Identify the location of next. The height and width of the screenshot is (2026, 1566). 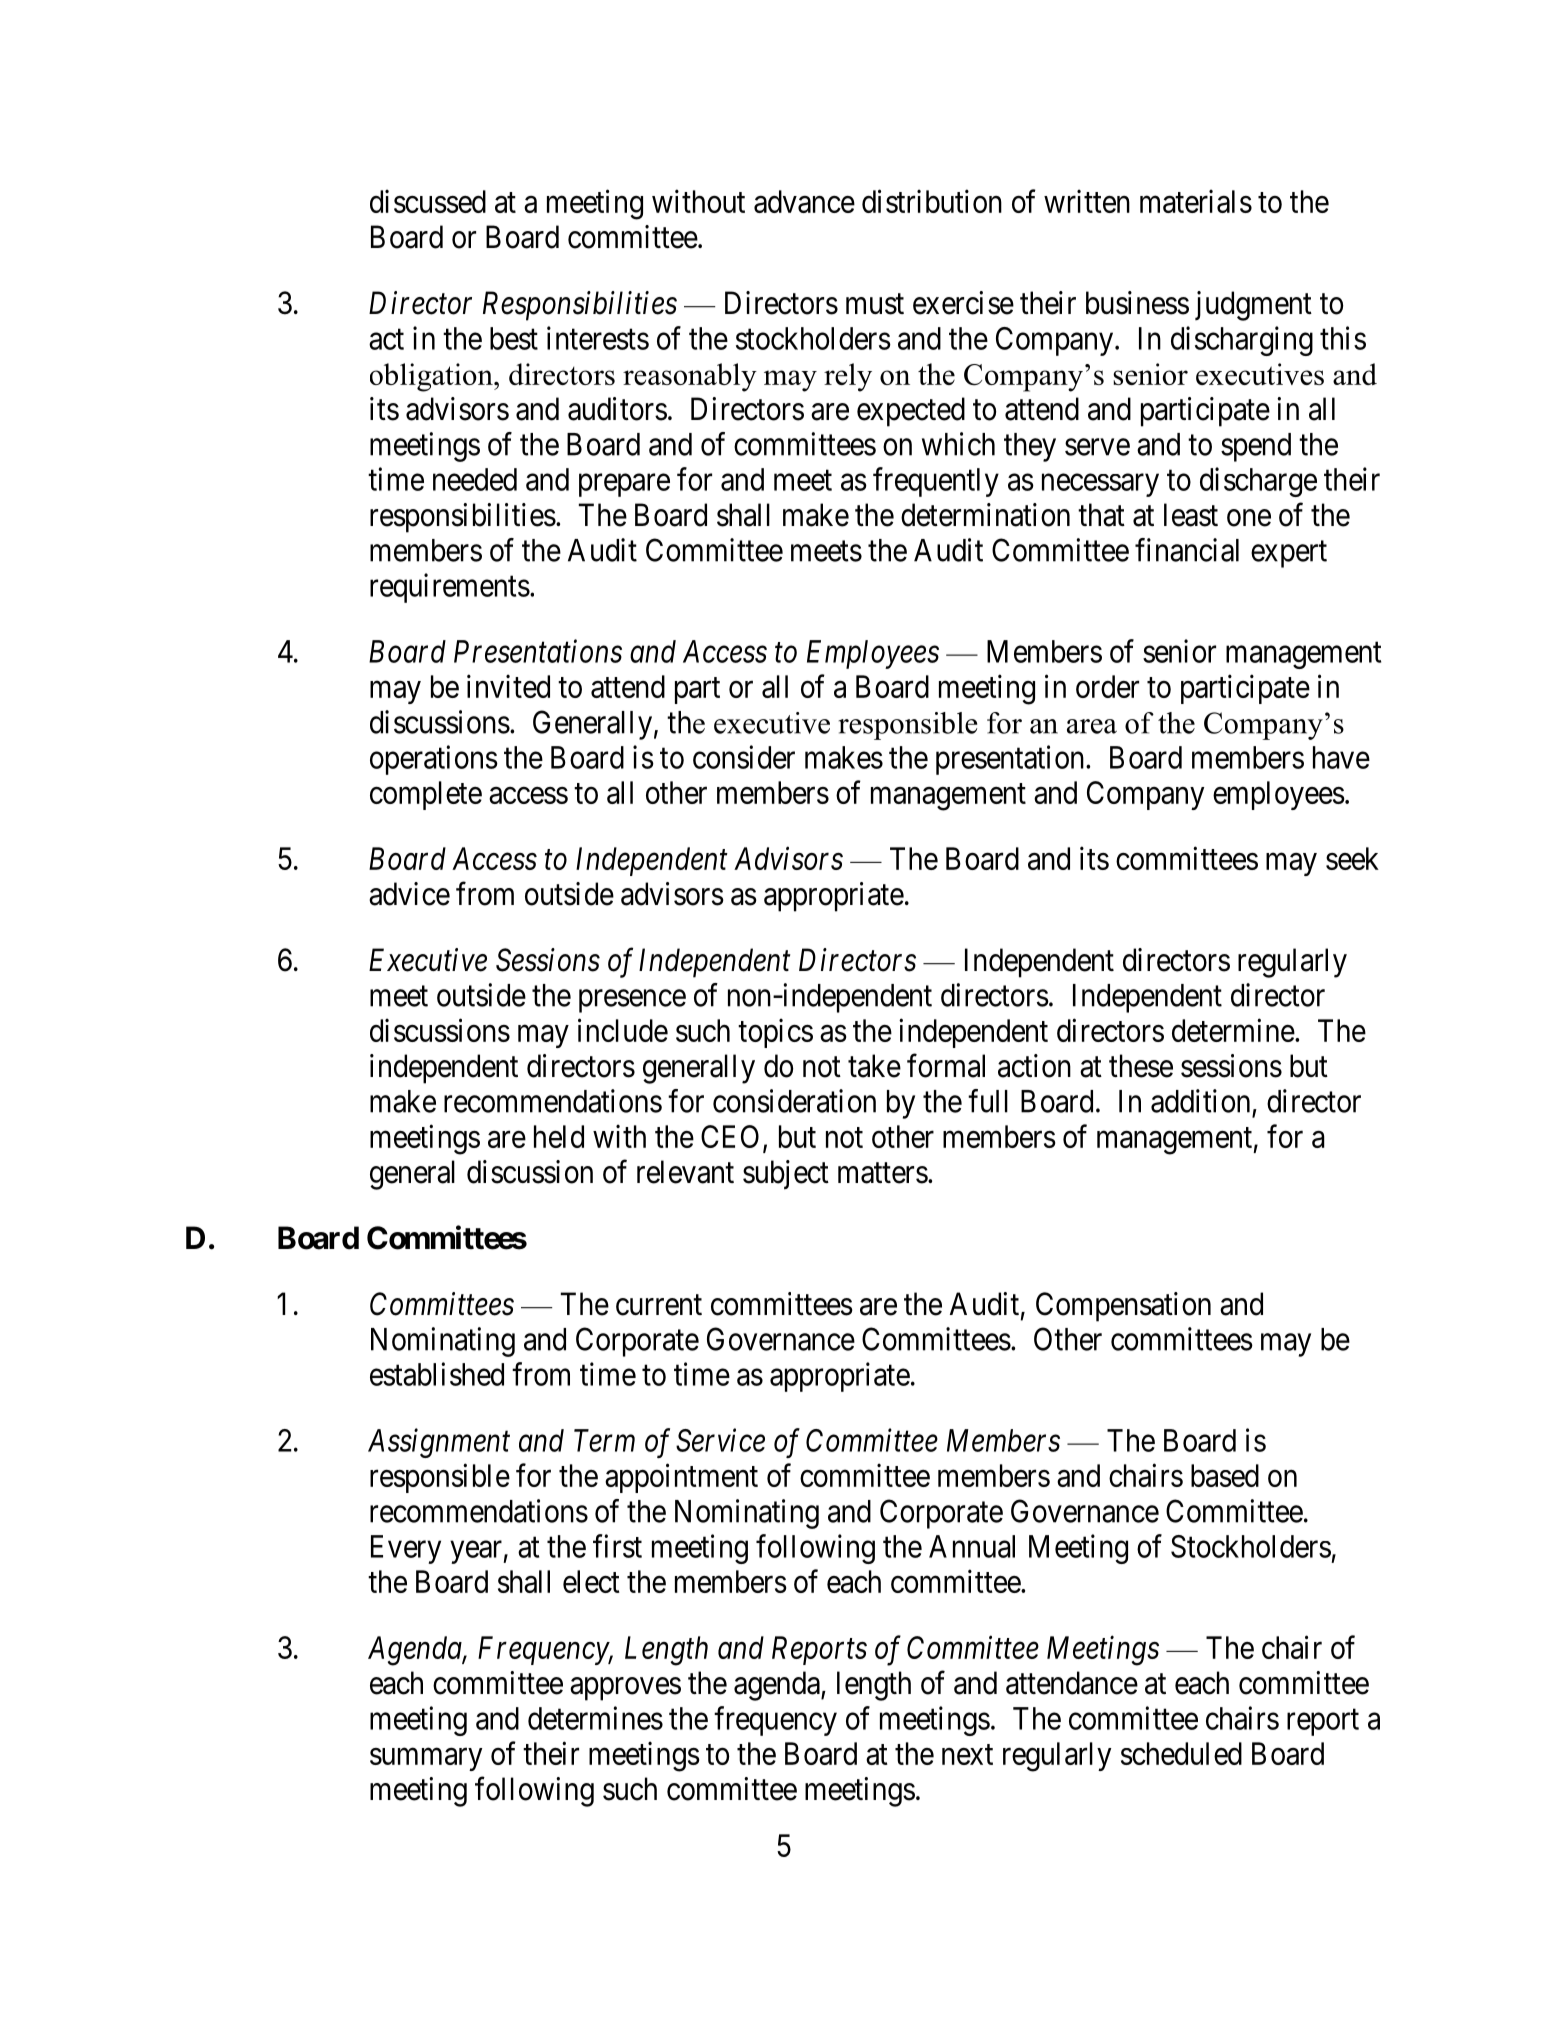
(967, 1754).
